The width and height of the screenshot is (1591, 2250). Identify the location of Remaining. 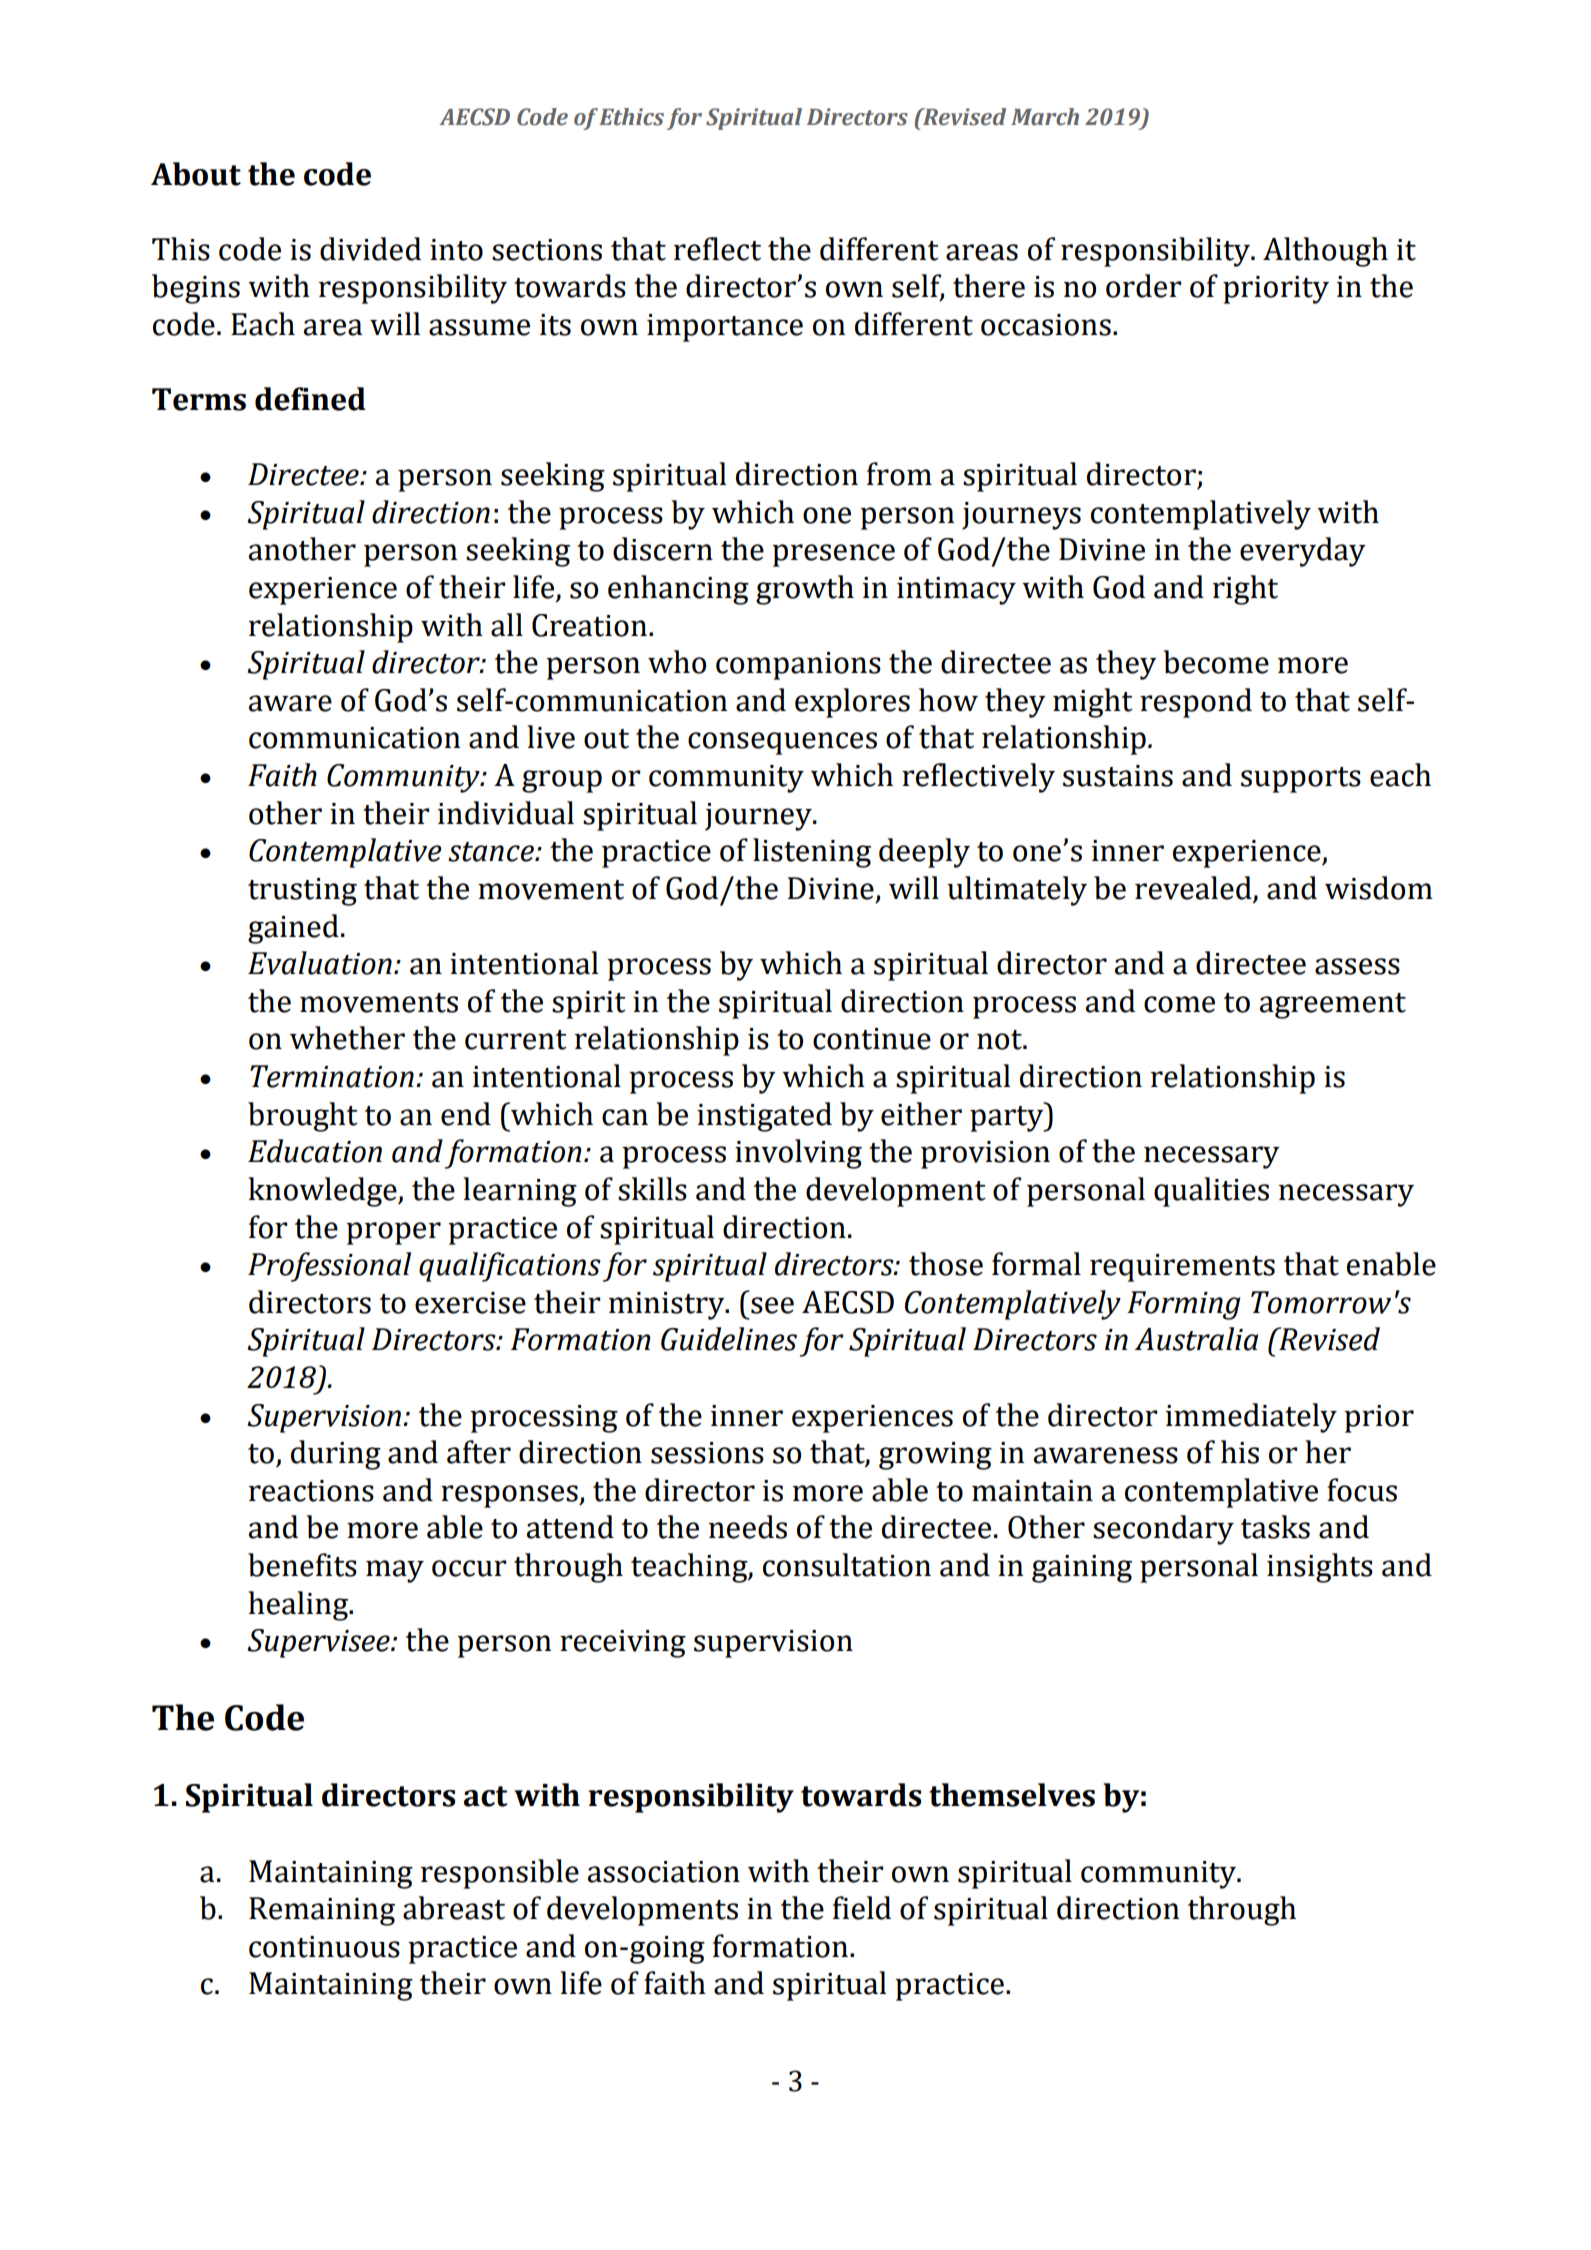
(322, 1911).
